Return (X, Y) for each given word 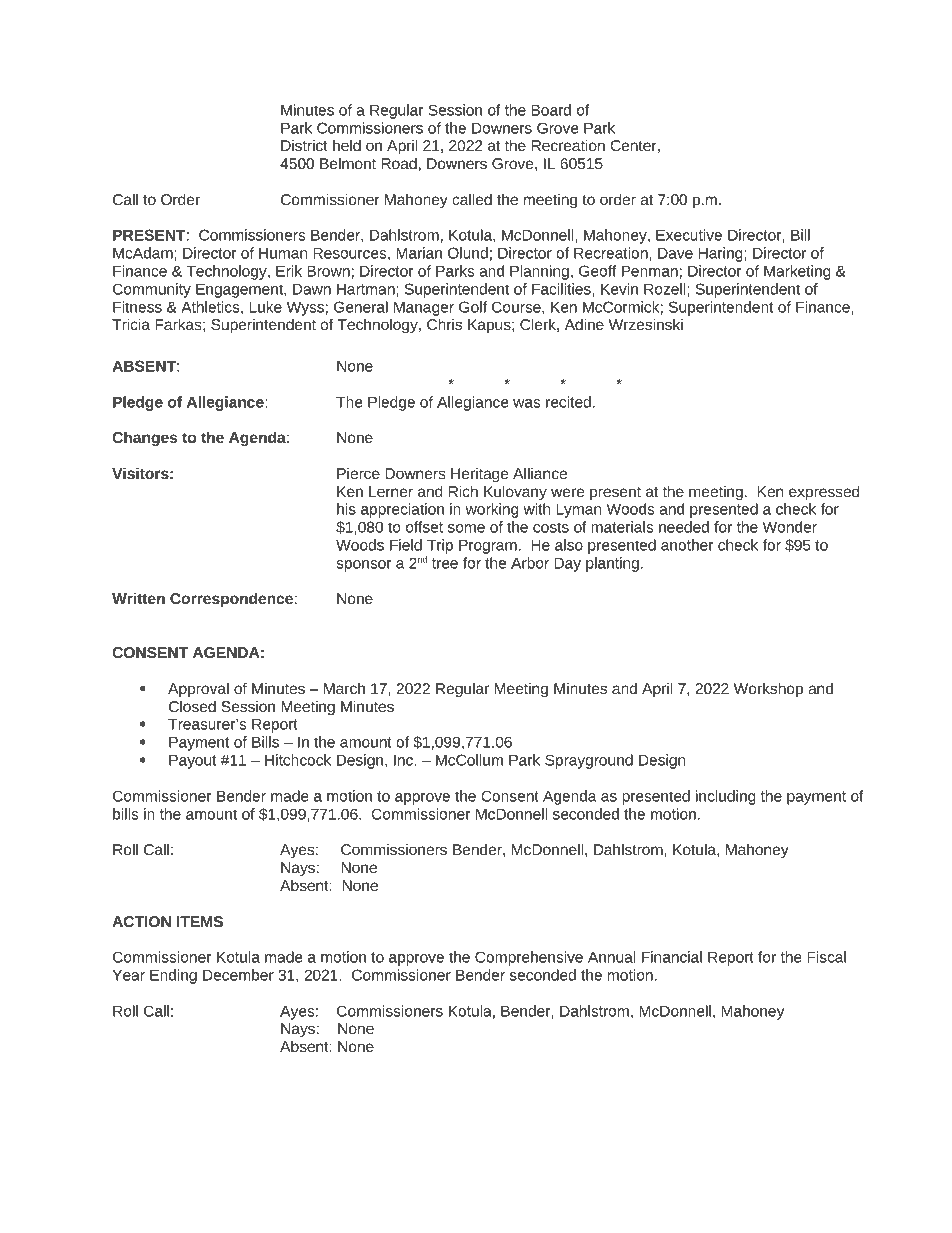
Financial (672, 957)
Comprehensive (529, 958)
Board (551, 110)
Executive (689, 235)
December (238, 975)
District (304, 145)
